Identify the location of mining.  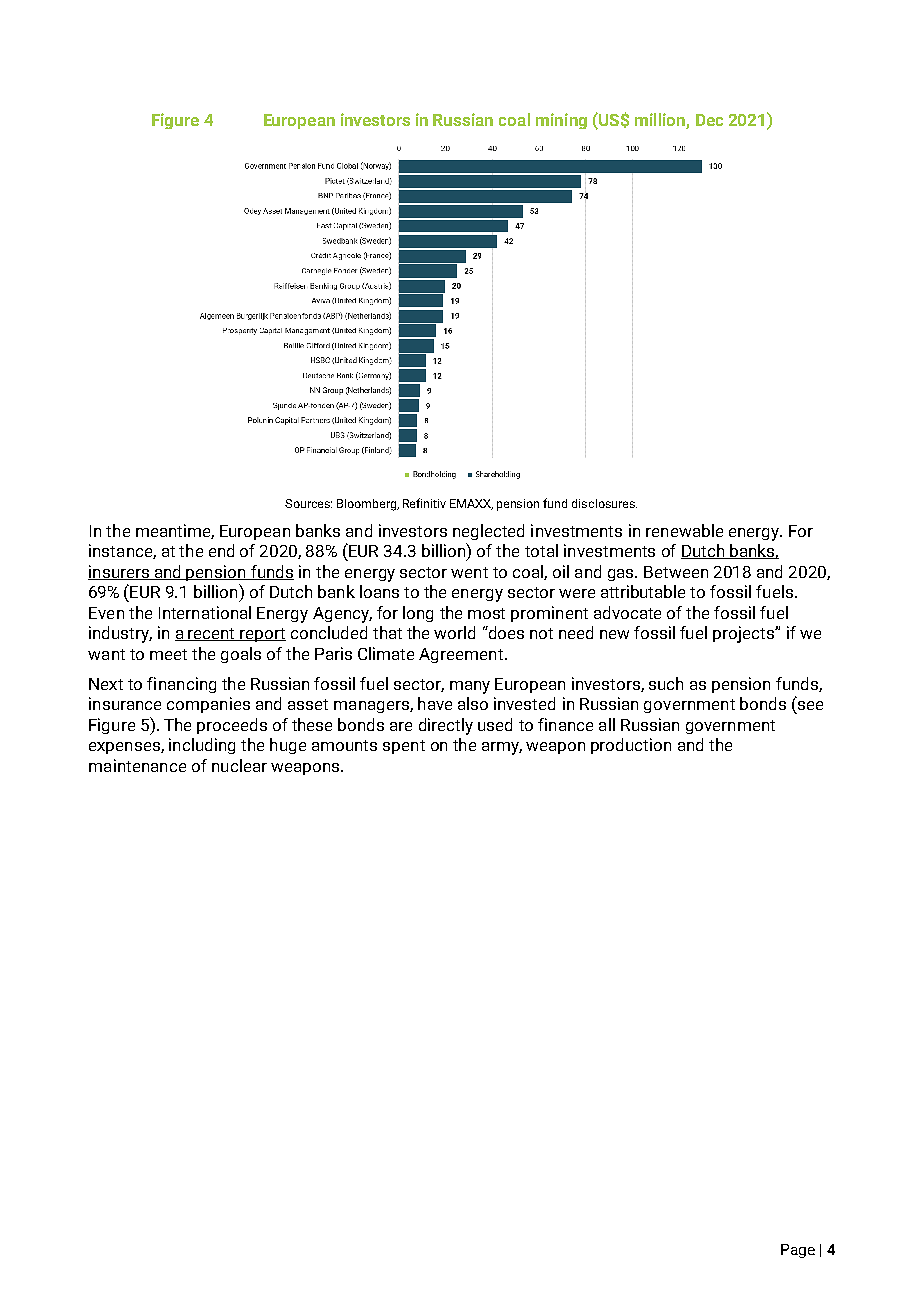
(561, 121).
